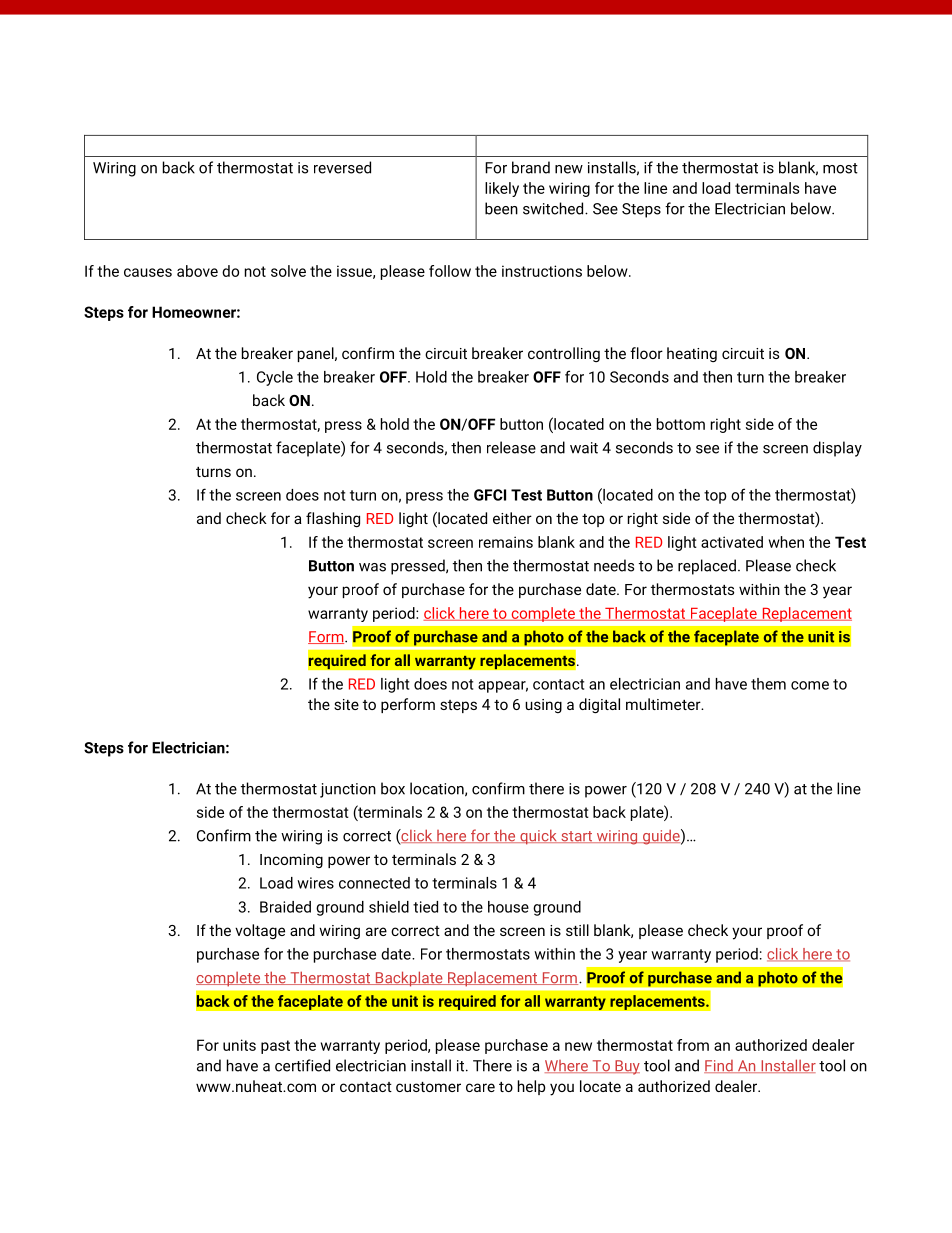 This document has height=1233, width=952. I want to click on care, so click(480, 1087).
